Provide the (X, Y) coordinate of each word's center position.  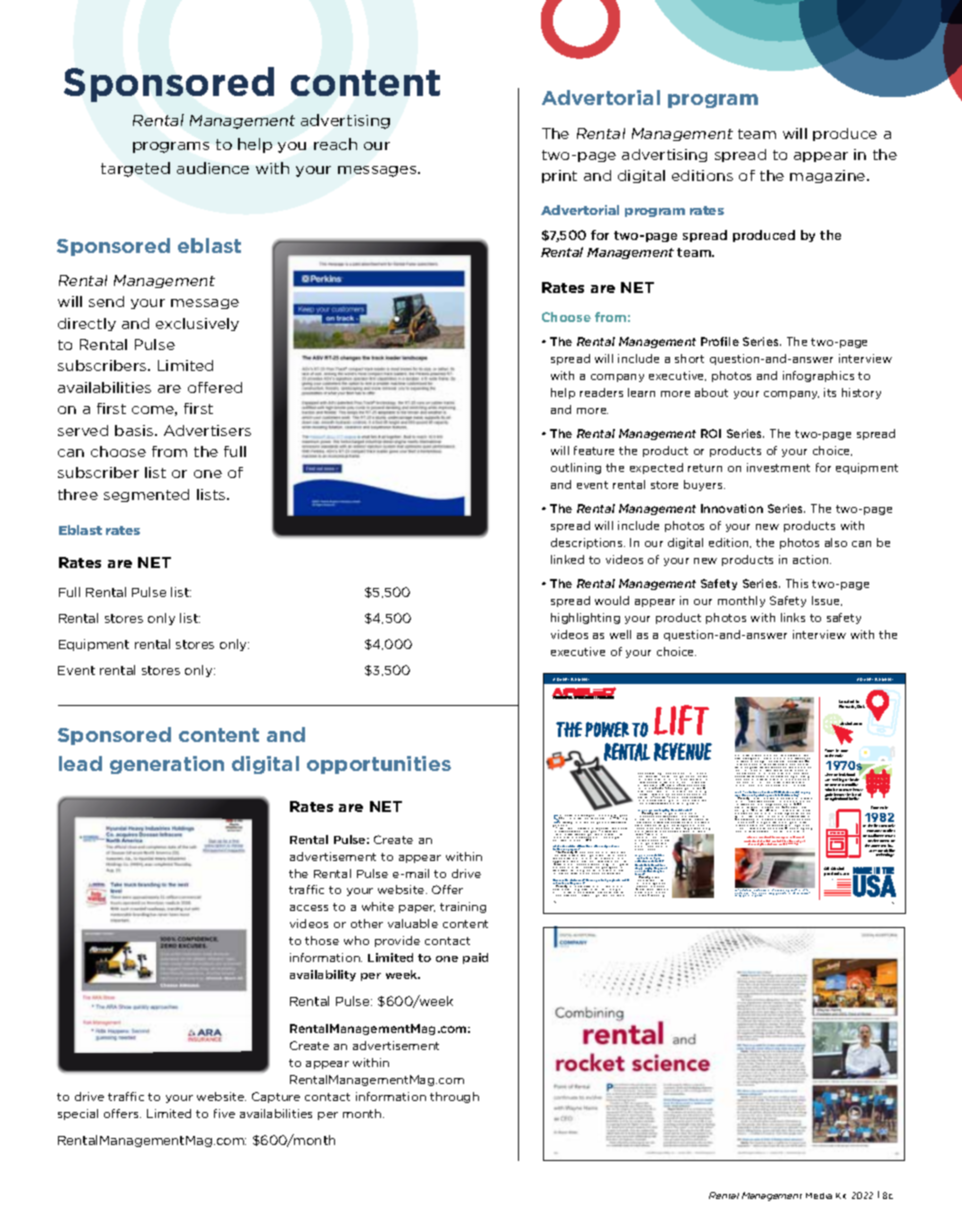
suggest (557, 863)
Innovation (732, 508)
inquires (748, 831)
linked (567, 559)
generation (167, 765)
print (559, 176)
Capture (276, 1097)
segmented (146, 495)
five (224, 1113)
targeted (135, 169)
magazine (829, 176)
